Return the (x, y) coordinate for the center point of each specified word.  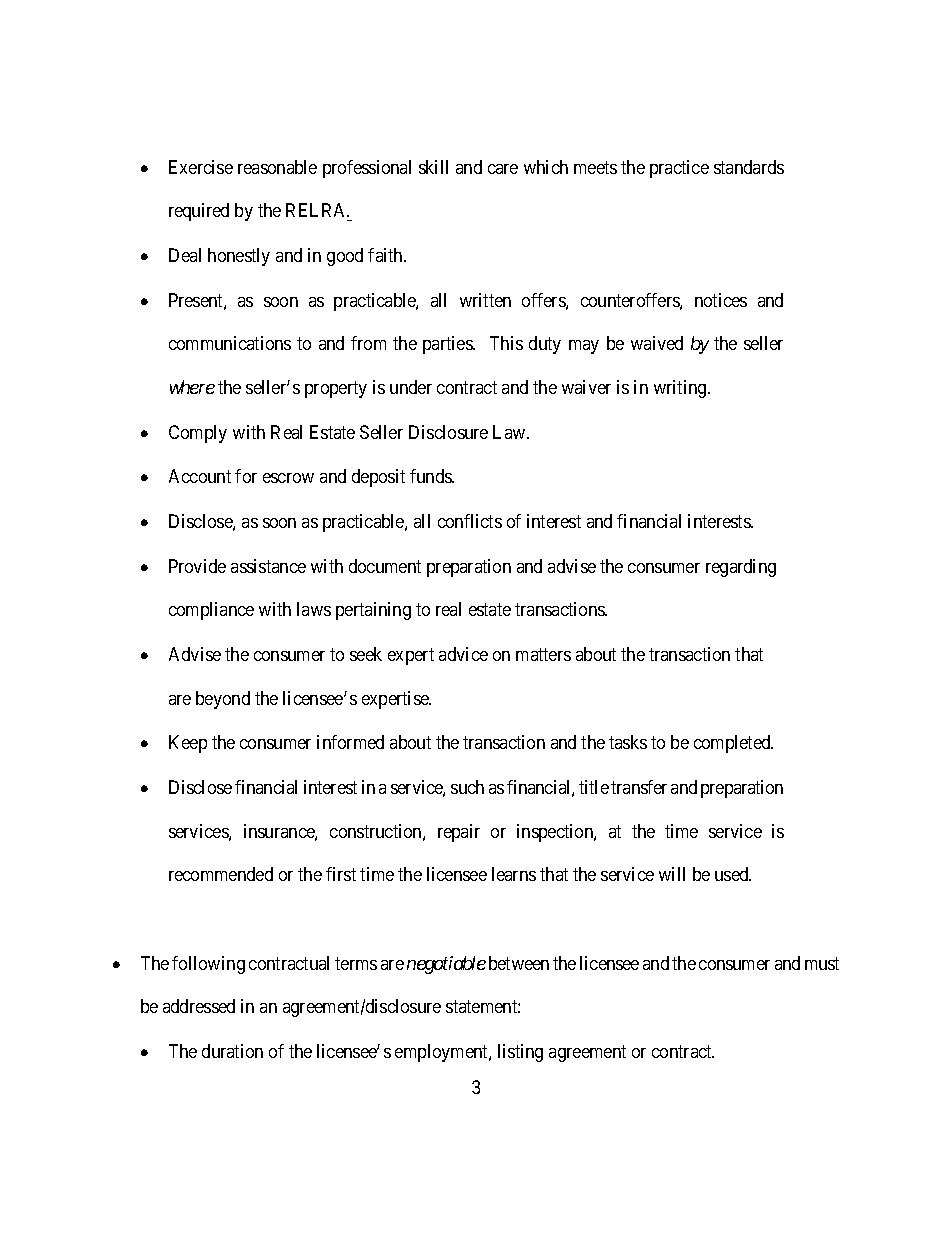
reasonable (277, 167)
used (733, 874)
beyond (223, 700)
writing (681, 389)
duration (232, 1051)
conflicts (470, 521)
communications (230, 343)
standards (749, 167)
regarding (741, 568)
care (503, 169)
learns (514, 874)
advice (463, 654)
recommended (221, 874)
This (506, 343)
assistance (268, 566)
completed (733, 744)
